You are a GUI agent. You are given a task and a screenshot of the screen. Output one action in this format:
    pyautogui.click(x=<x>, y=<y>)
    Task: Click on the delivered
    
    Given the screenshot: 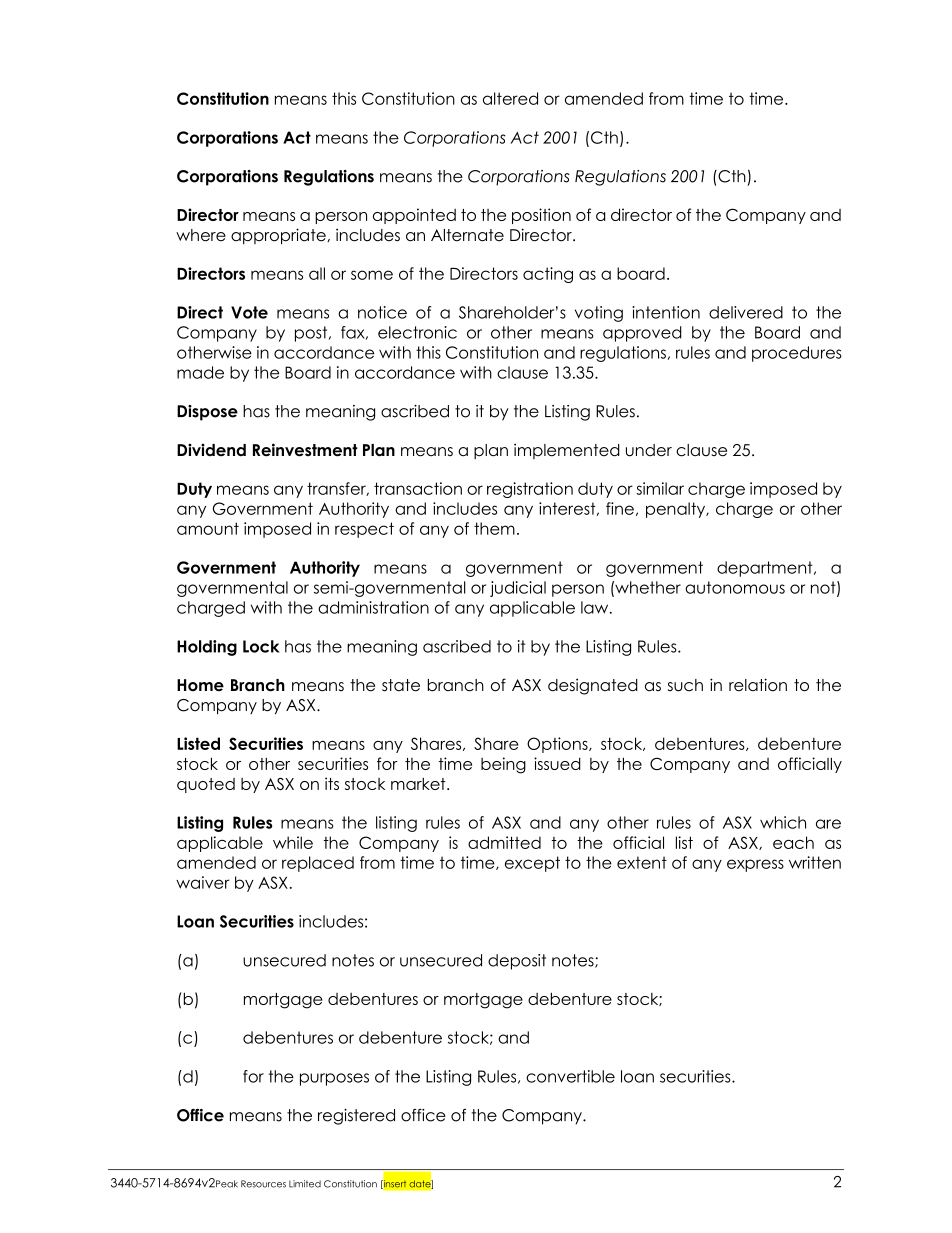 What is the action you would take?
    pyautogui.click(x=746, y=312)
